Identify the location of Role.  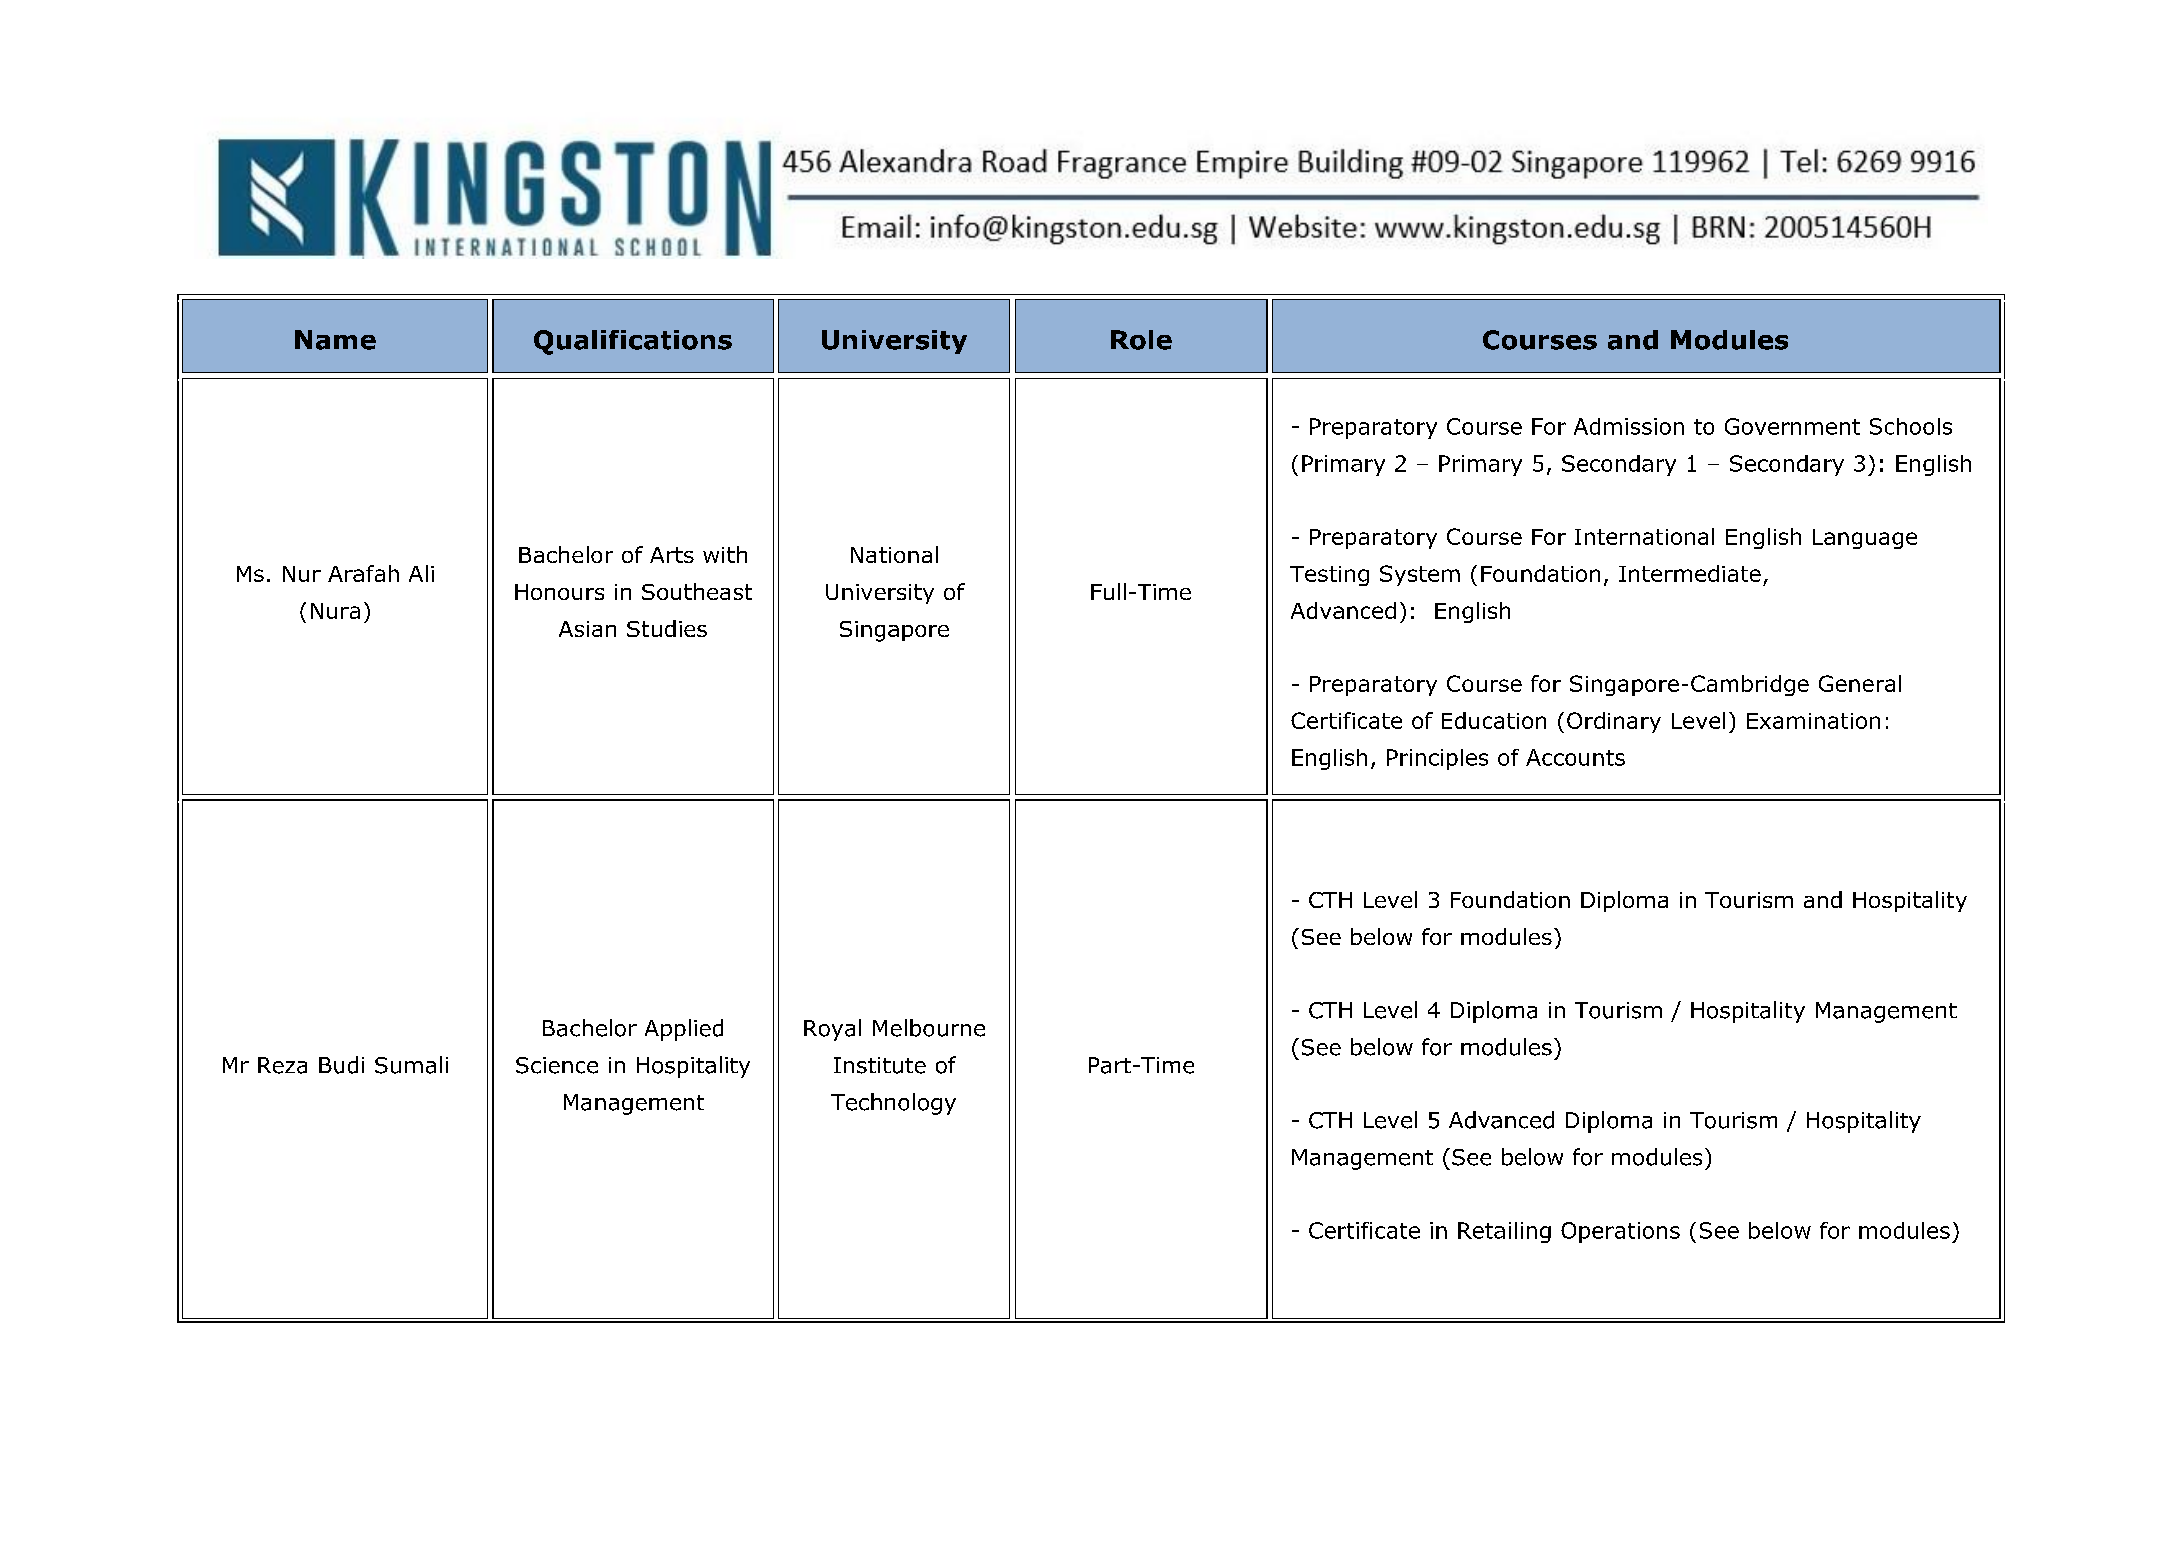
(1141, 340).
